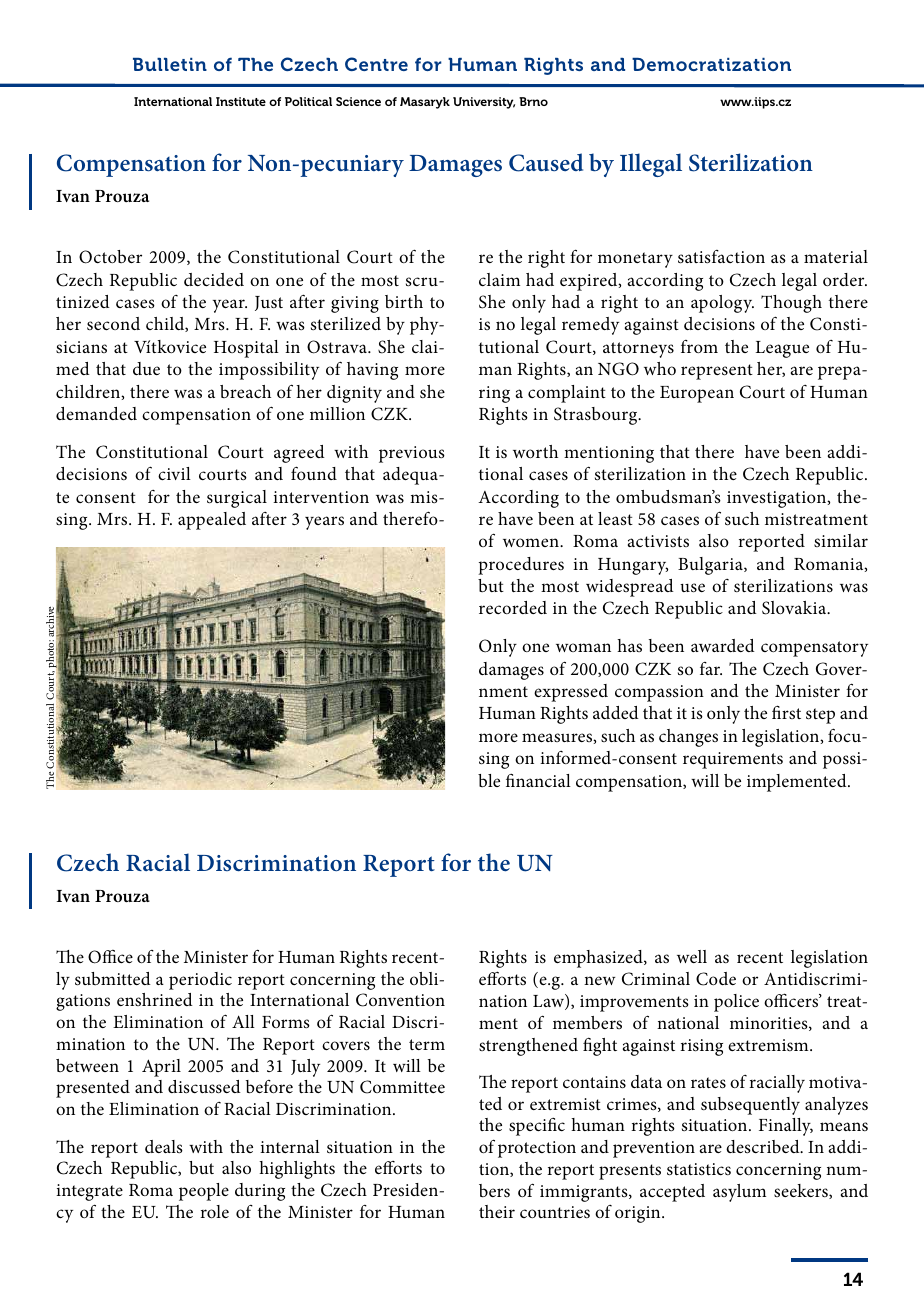  What do you see at coordinates (212, 521) in the screenshot?
I see `appealed` at bounding box center [212, 521].
